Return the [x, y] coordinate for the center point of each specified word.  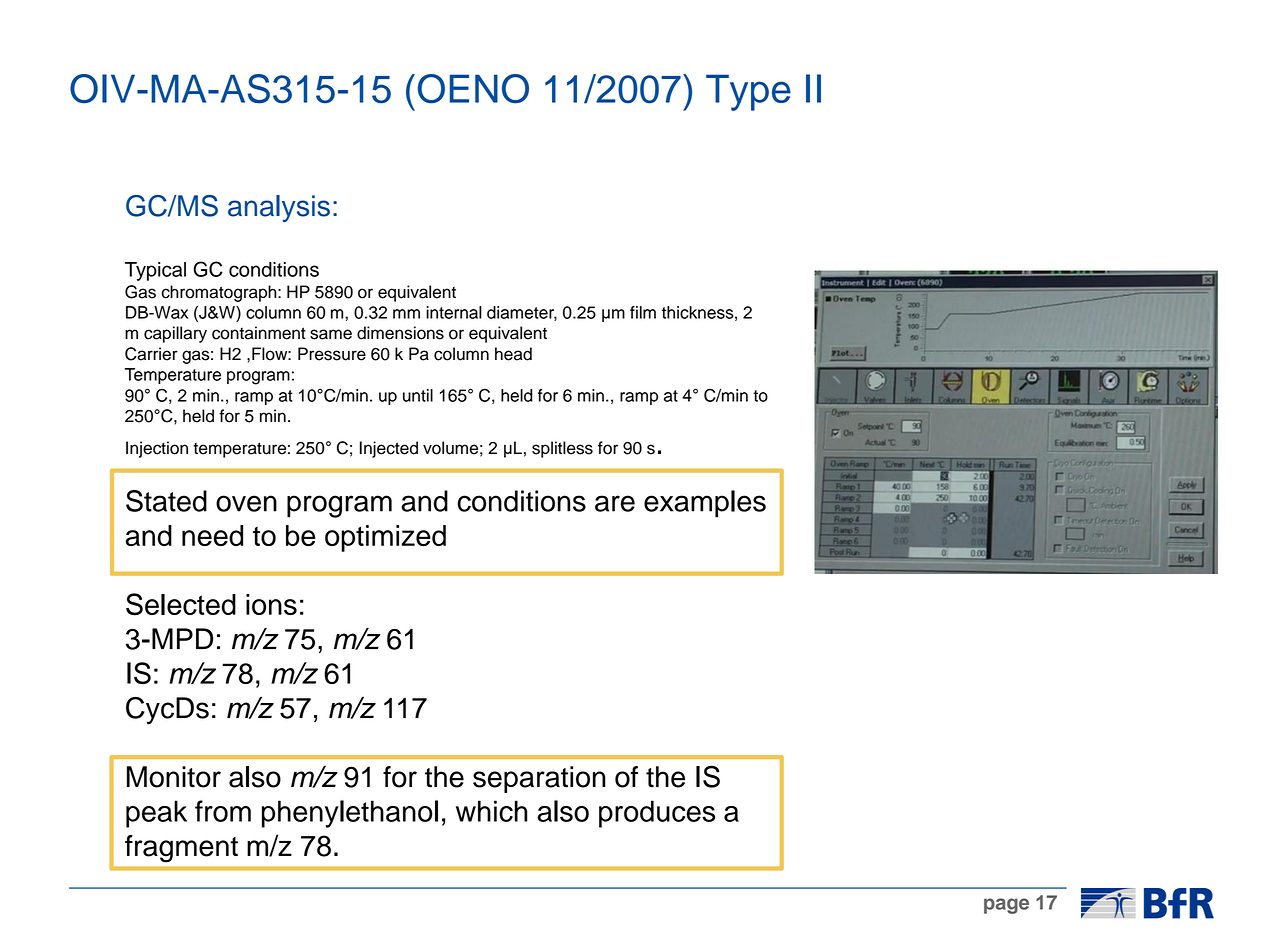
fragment [181, 849]
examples [705, 504]
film [643, 312]
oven [246, 503]
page [1006, 906]
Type [748, 92]
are [615, 503]
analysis [279, 208]
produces [657, 814]
